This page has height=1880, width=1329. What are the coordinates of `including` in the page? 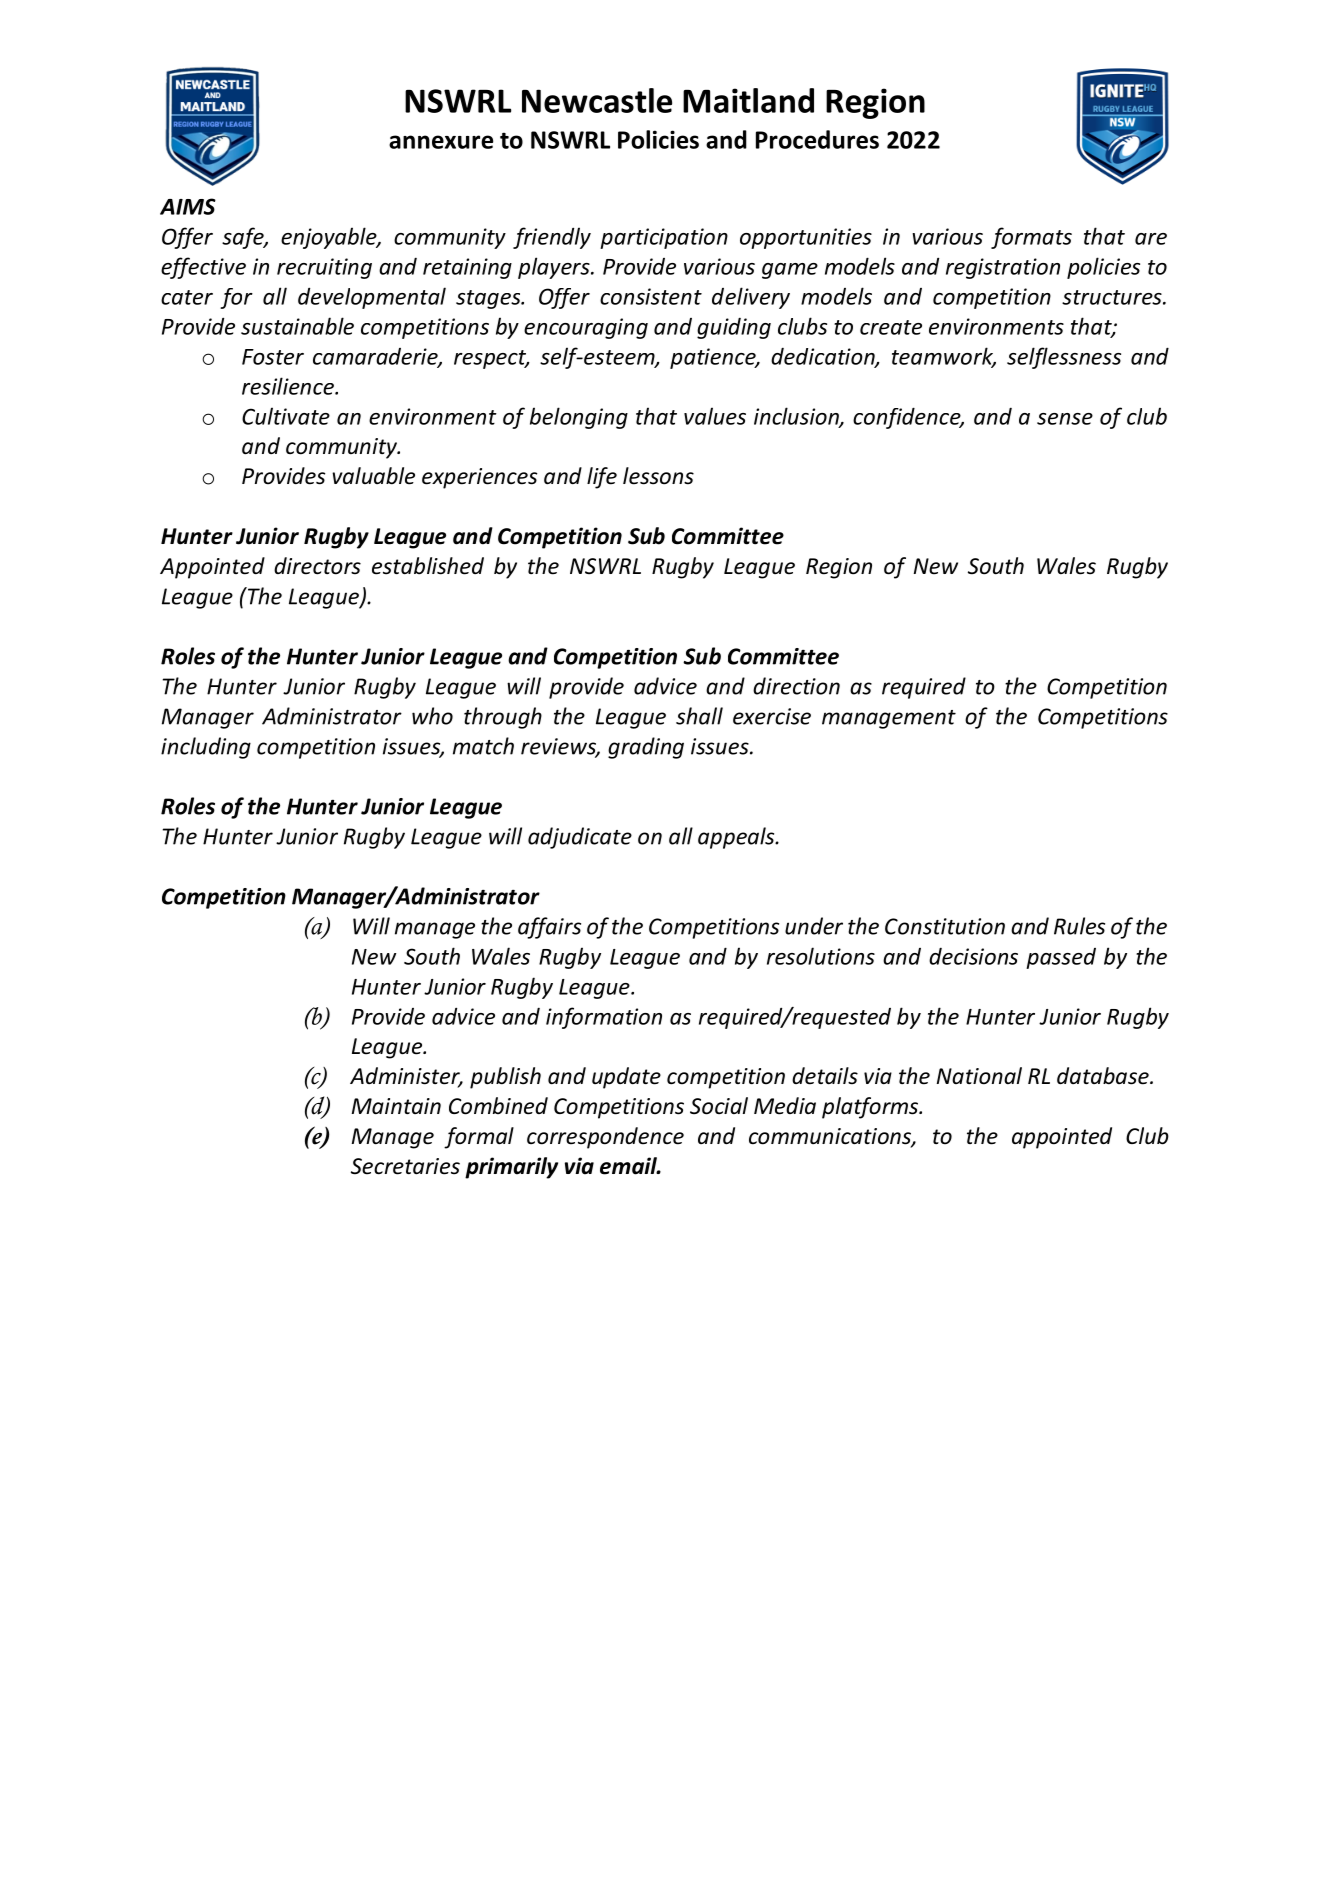 It's located at (206, 748).
